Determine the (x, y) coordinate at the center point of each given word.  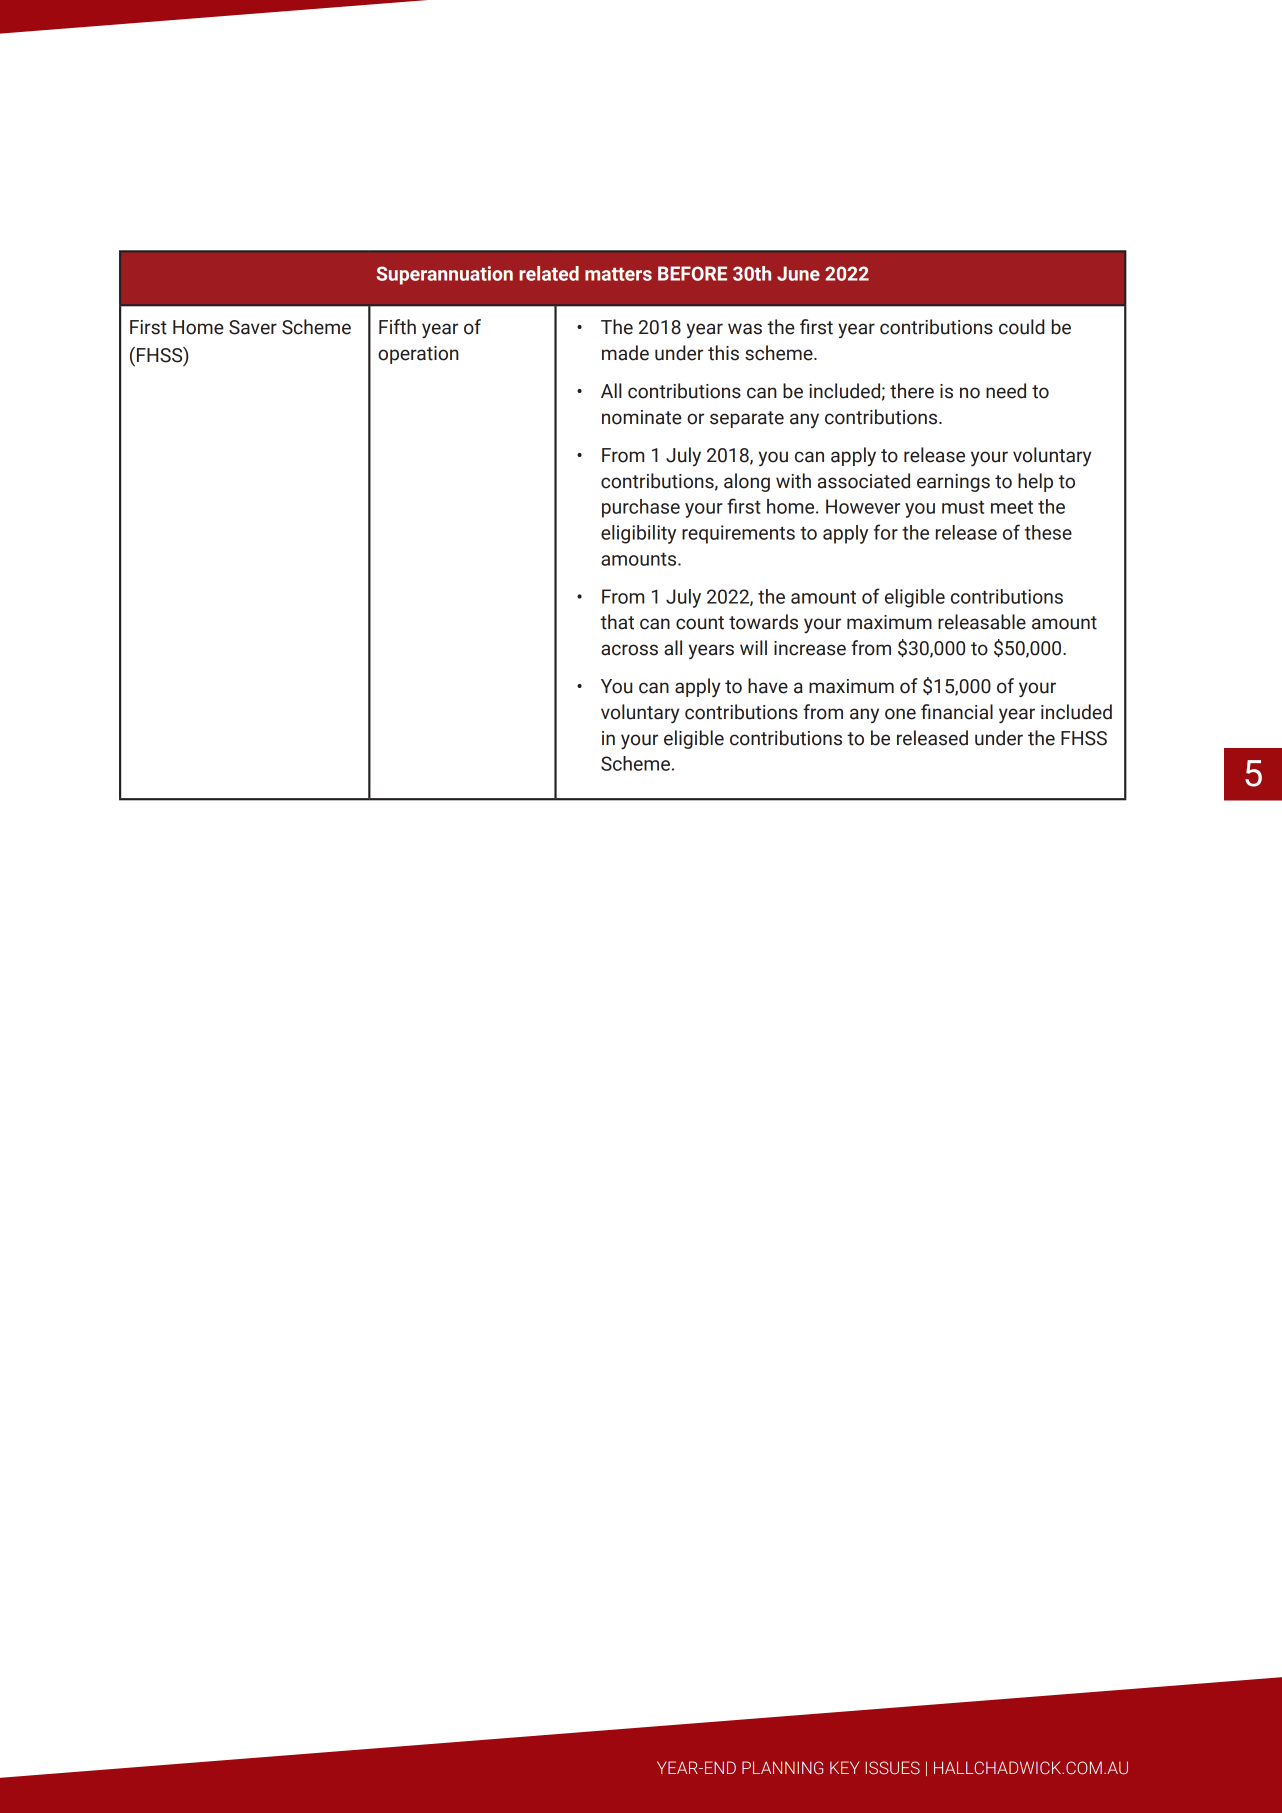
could (1022, 327)
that (617, 622)
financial (957, 712)
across (629, 650)
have (768, 686)
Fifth (397, 327)
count (700, 623)
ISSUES (892, 1768)
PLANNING (782, 1768)
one (900, 714)
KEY (844, 1767)
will (753, 647)
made (625, 353)
